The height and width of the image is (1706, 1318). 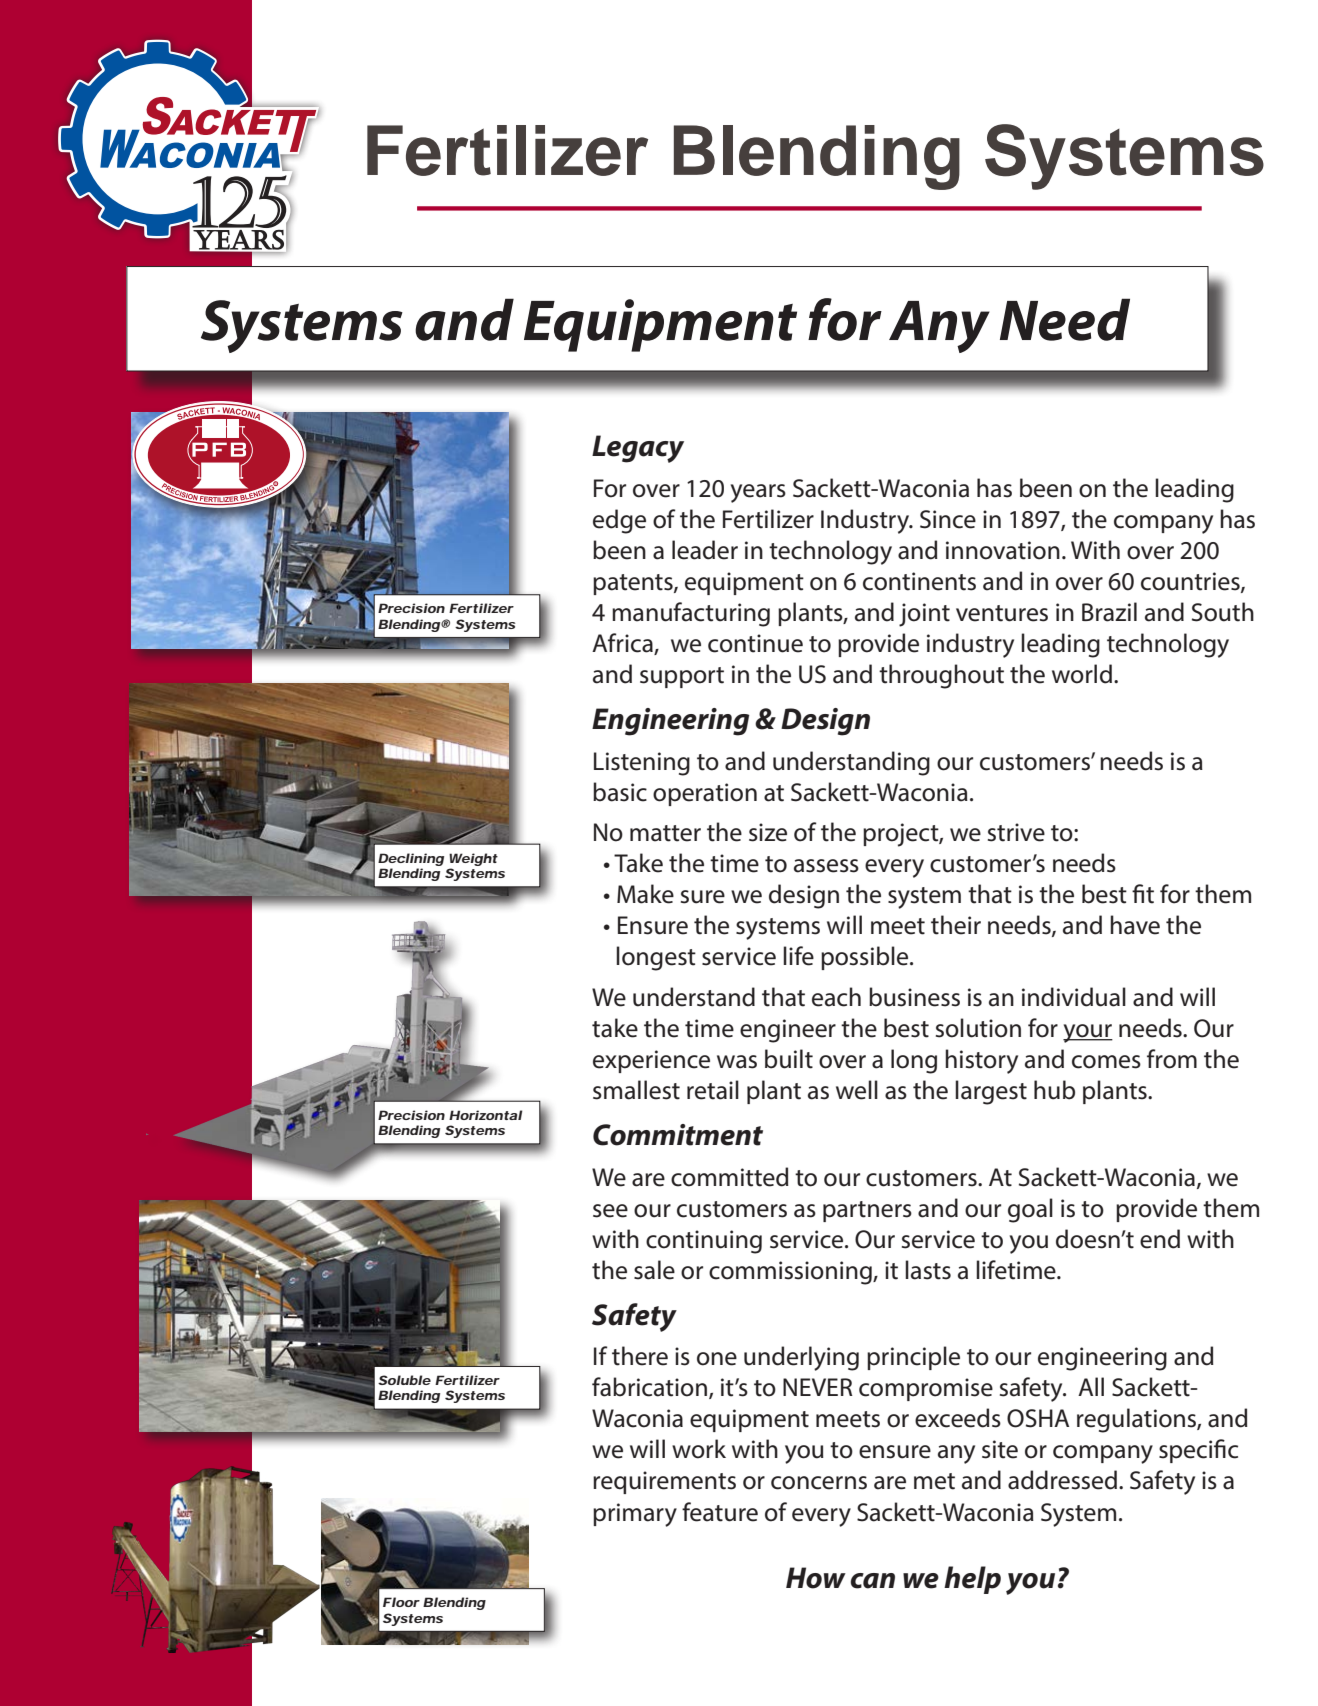 What do you see at coordinates (1109, 612) in the image?
I see `Brazil` at bounding box center [1109, 612].
